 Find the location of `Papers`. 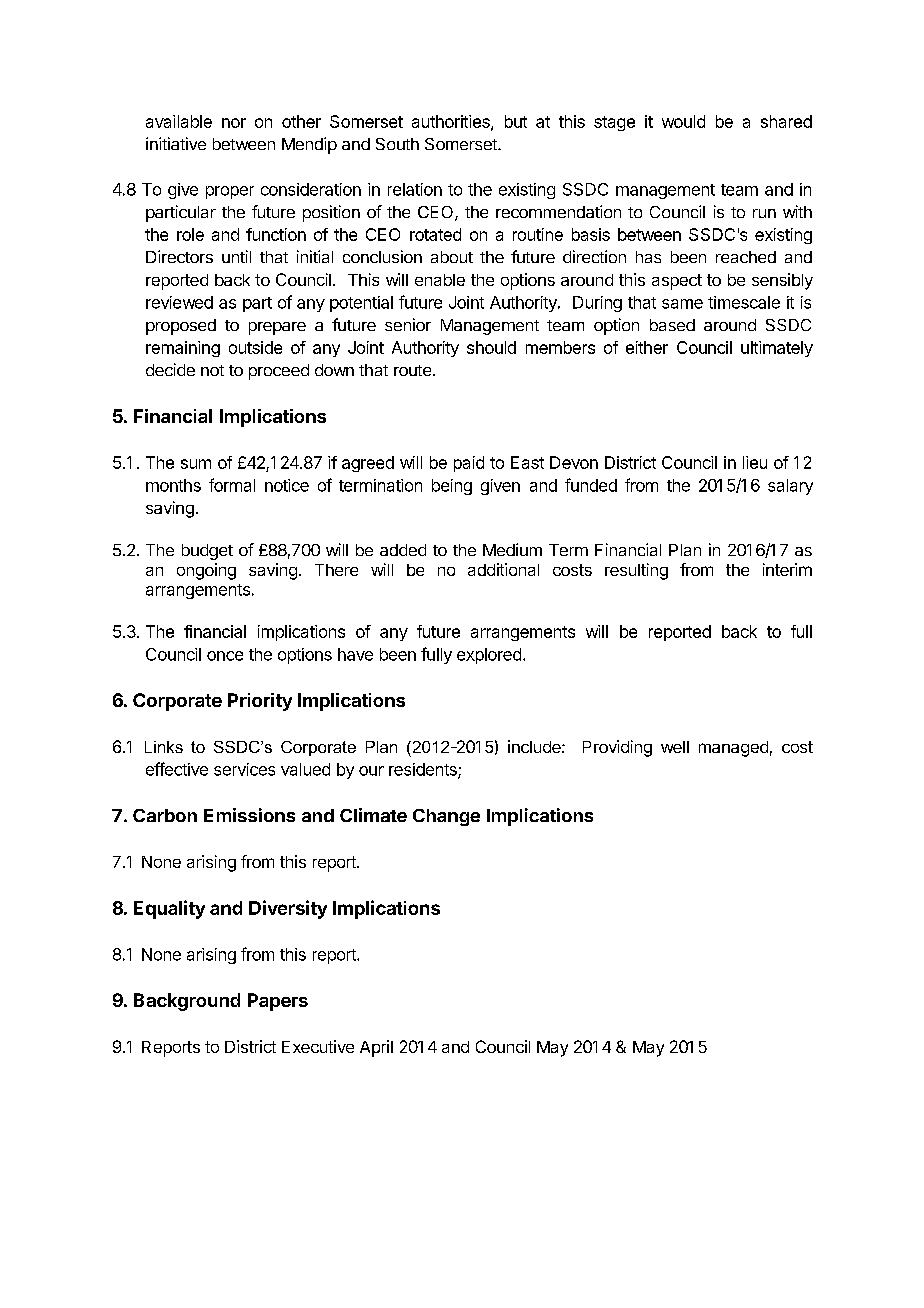

Papers is located at coordinates (278, 1002).
